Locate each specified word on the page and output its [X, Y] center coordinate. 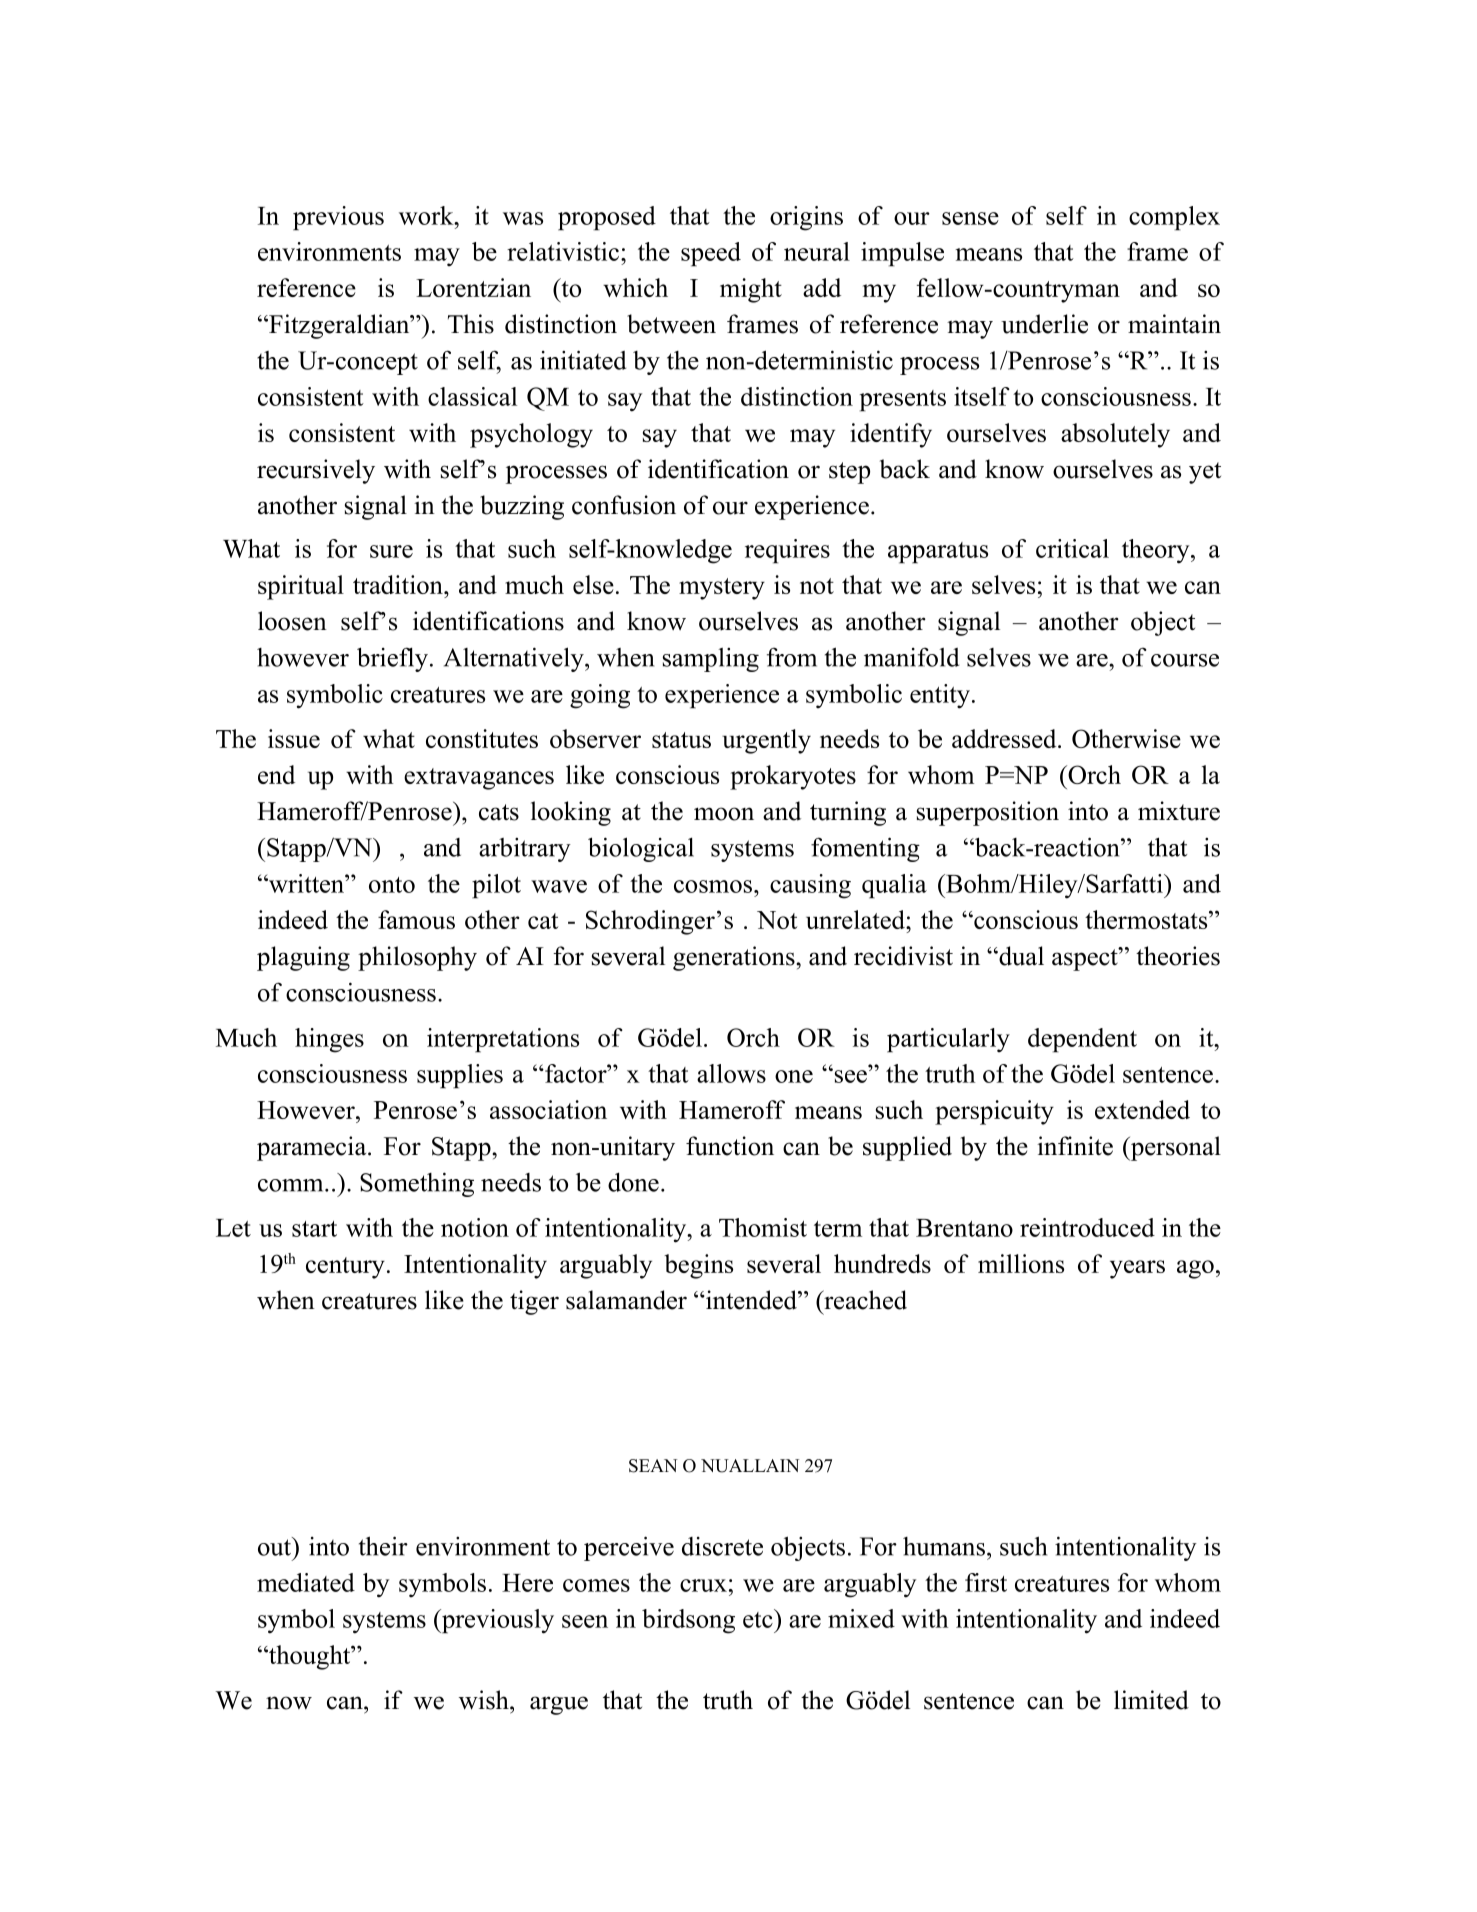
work [427, 215]
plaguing [303, 958]
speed [711, 254]
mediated [306, 1582]
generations [735, 958]
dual [1020, 956]
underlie [1044, 324]
